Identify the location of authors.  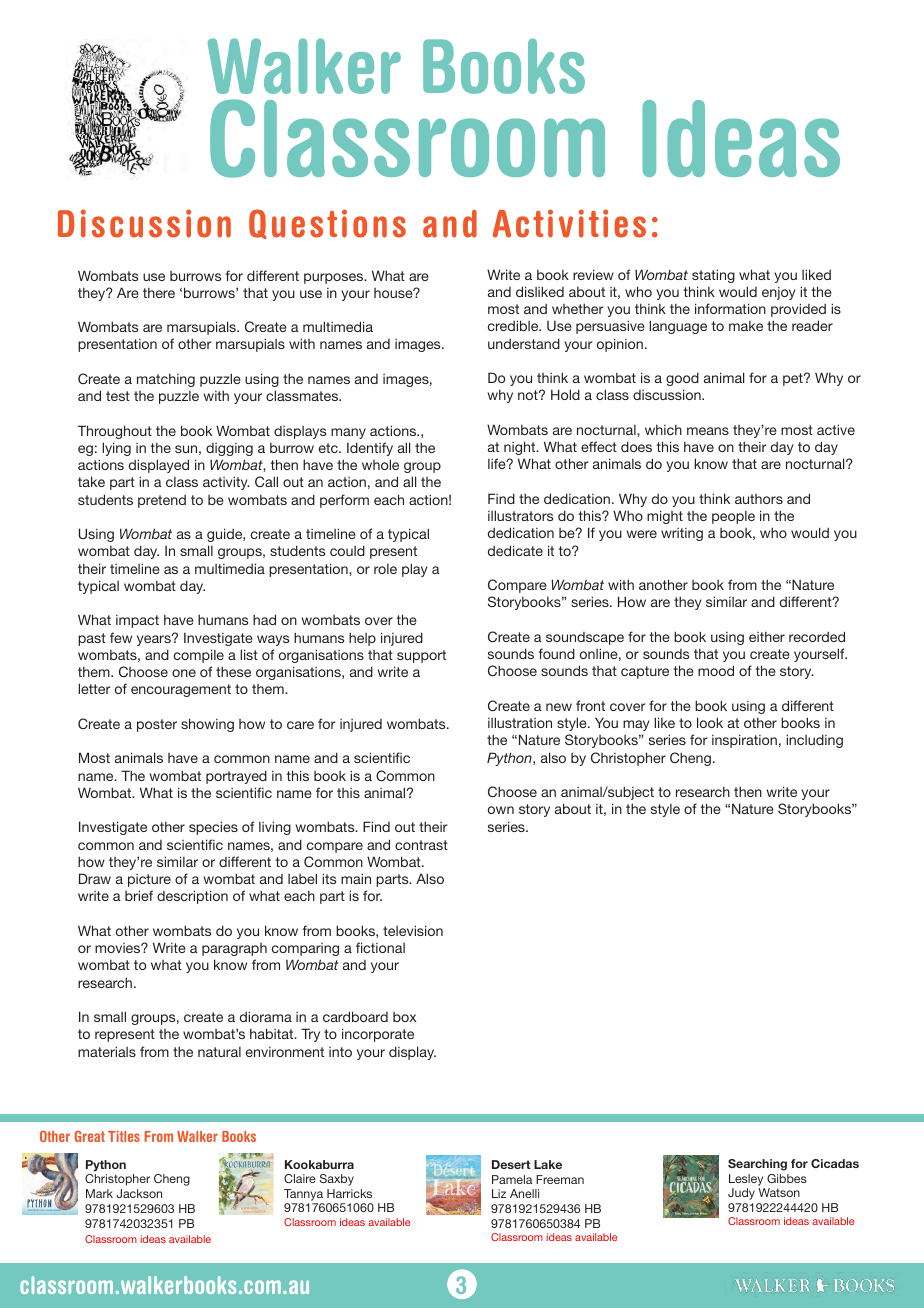
(759, 499).
